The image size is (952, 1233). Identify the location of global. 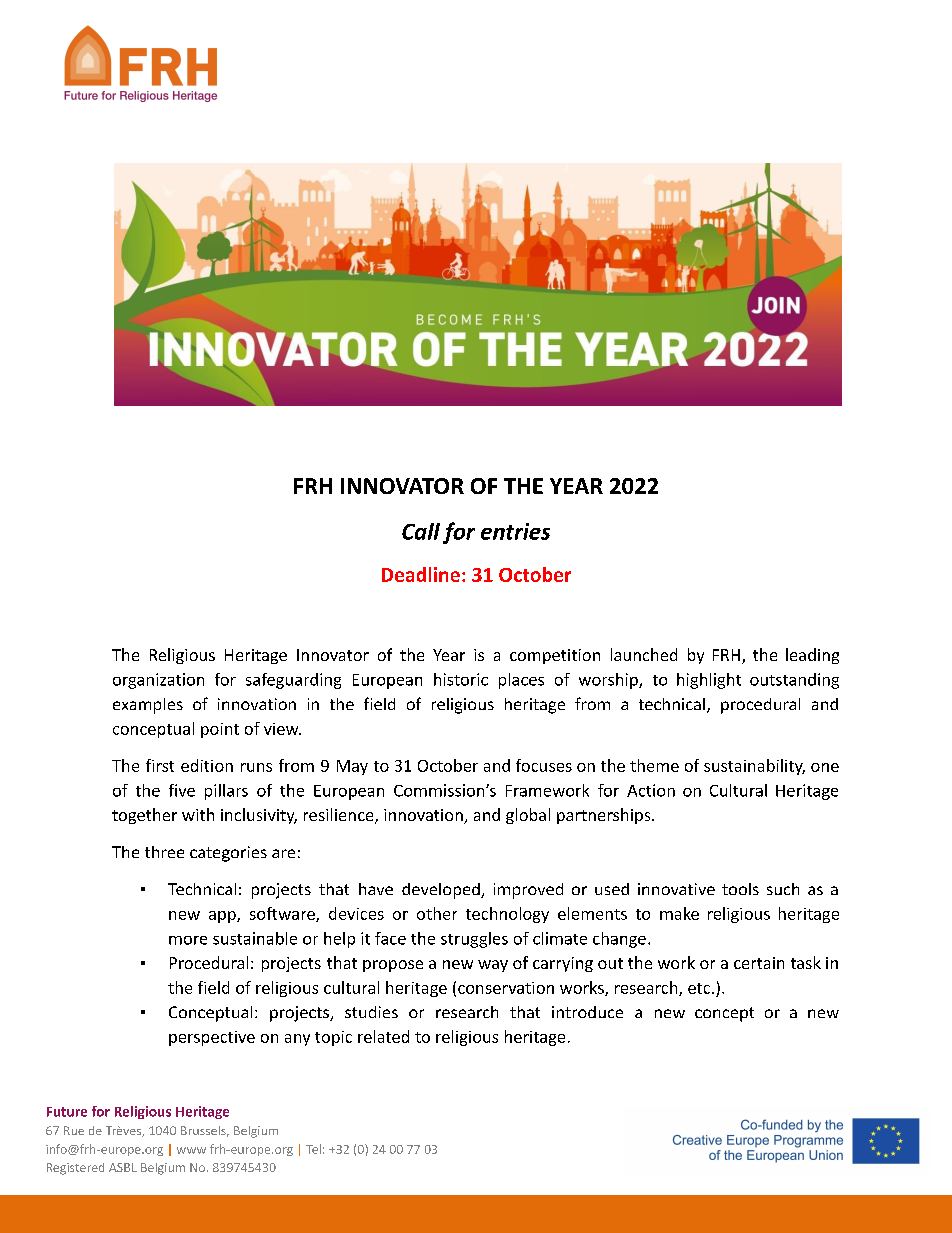
(528, 816).
